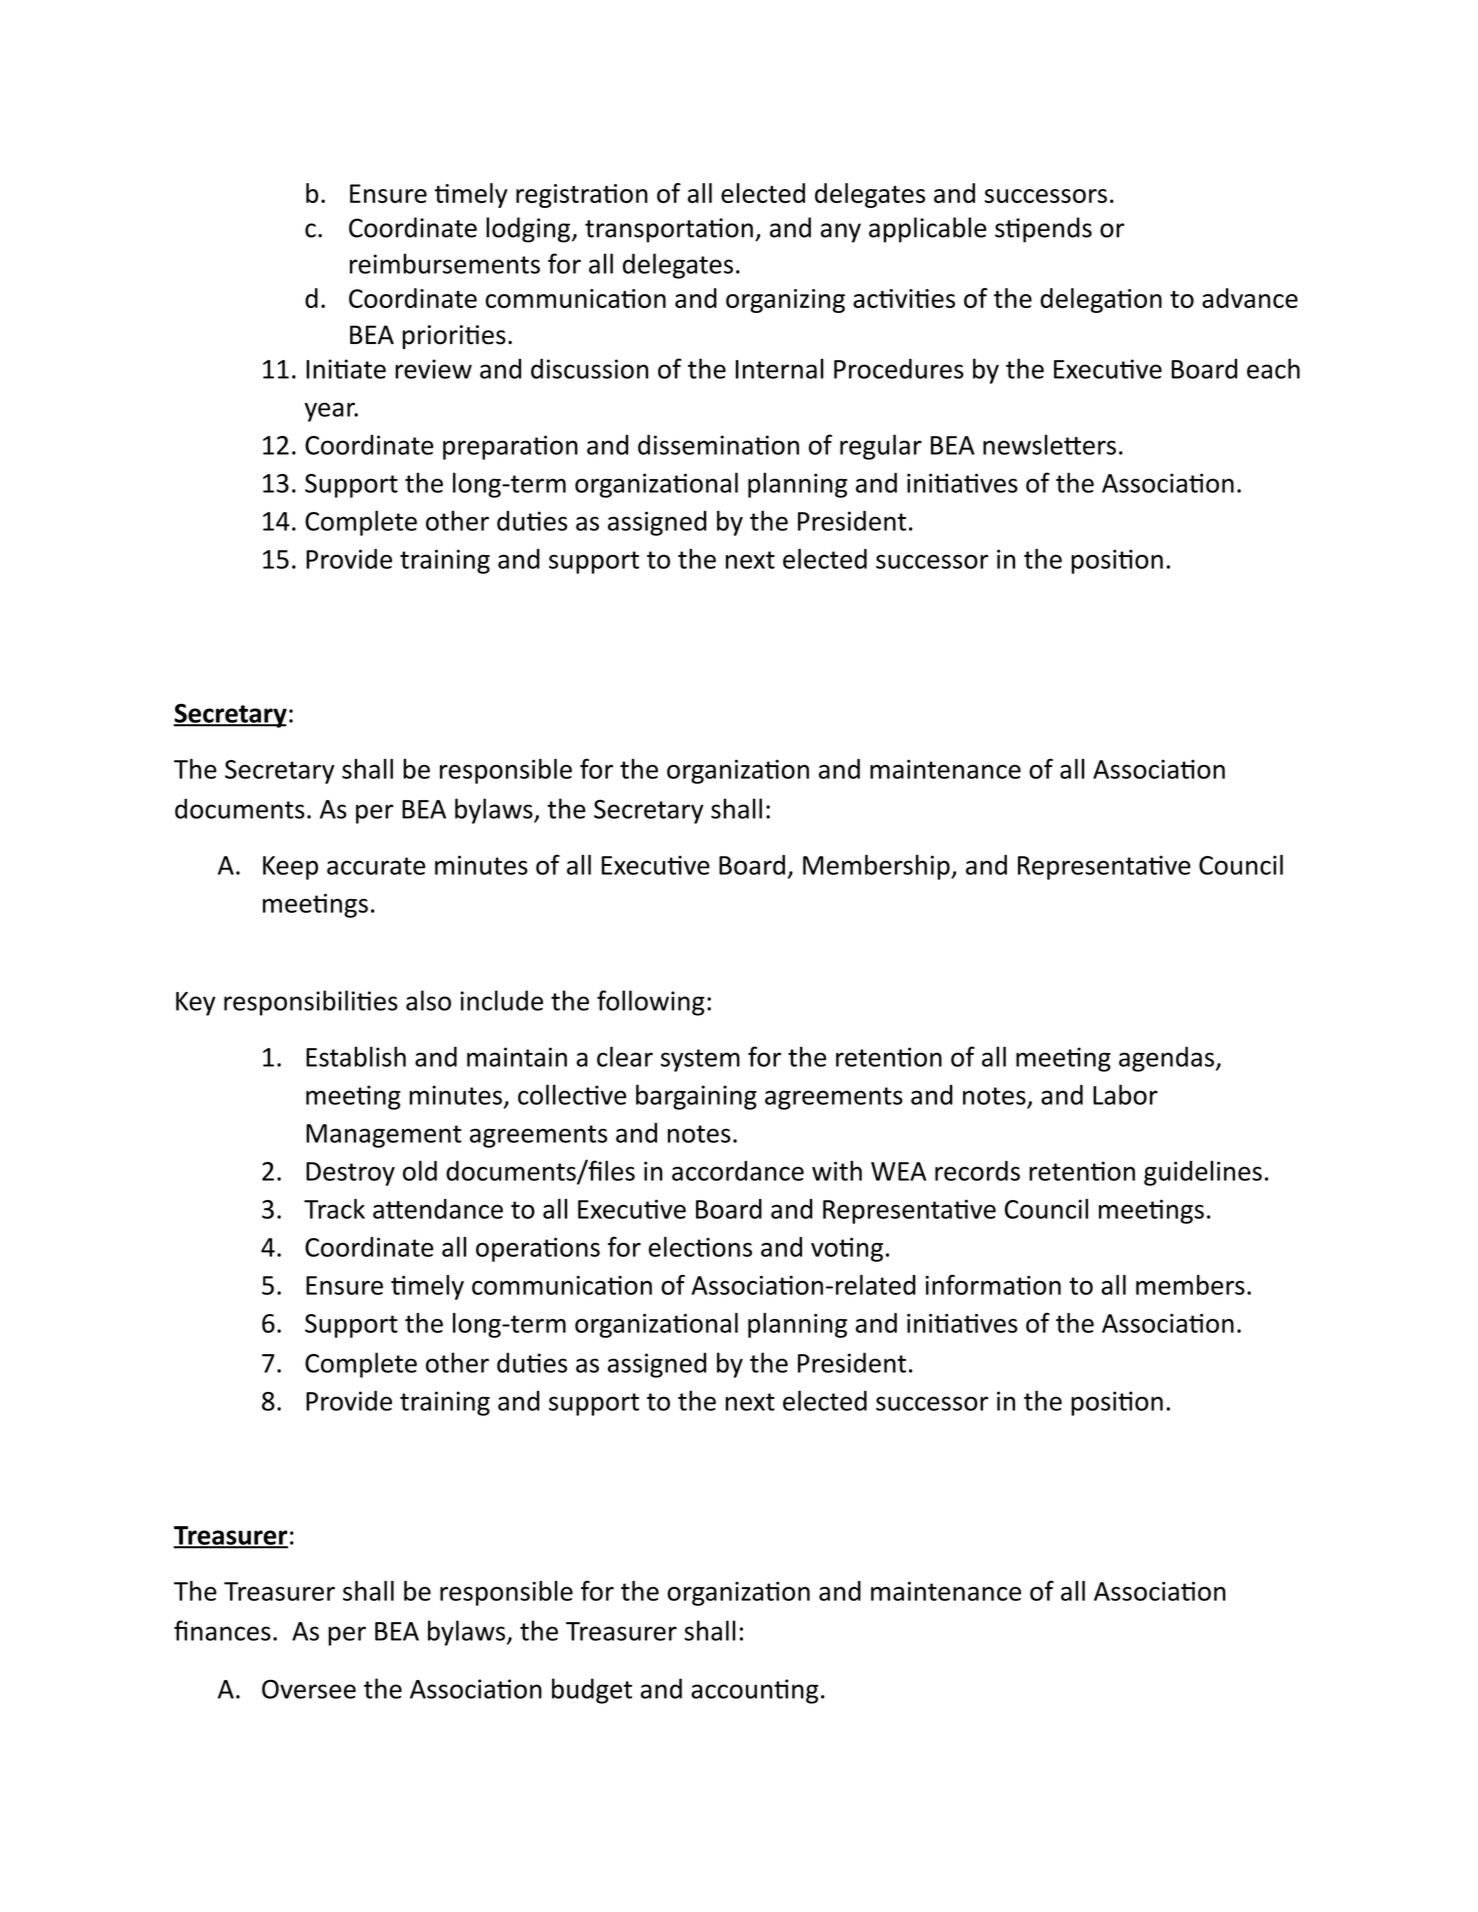  What do you see at coordinates (1250, 298) in the page?
I see `advance` at bounding box center [1250, 298].
